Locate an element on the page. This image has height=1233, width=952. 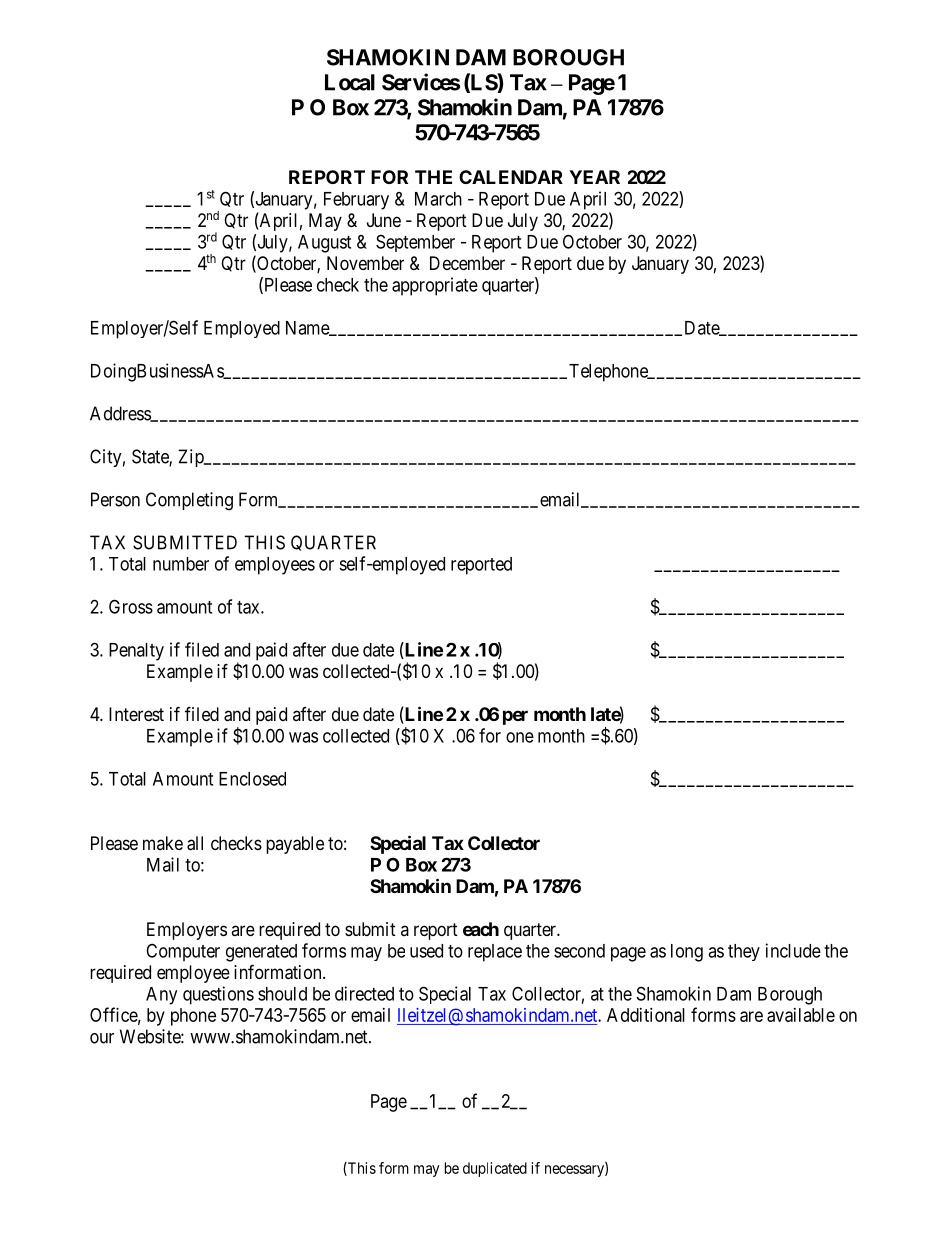
Penalty is located at coordinates (136, 652).
